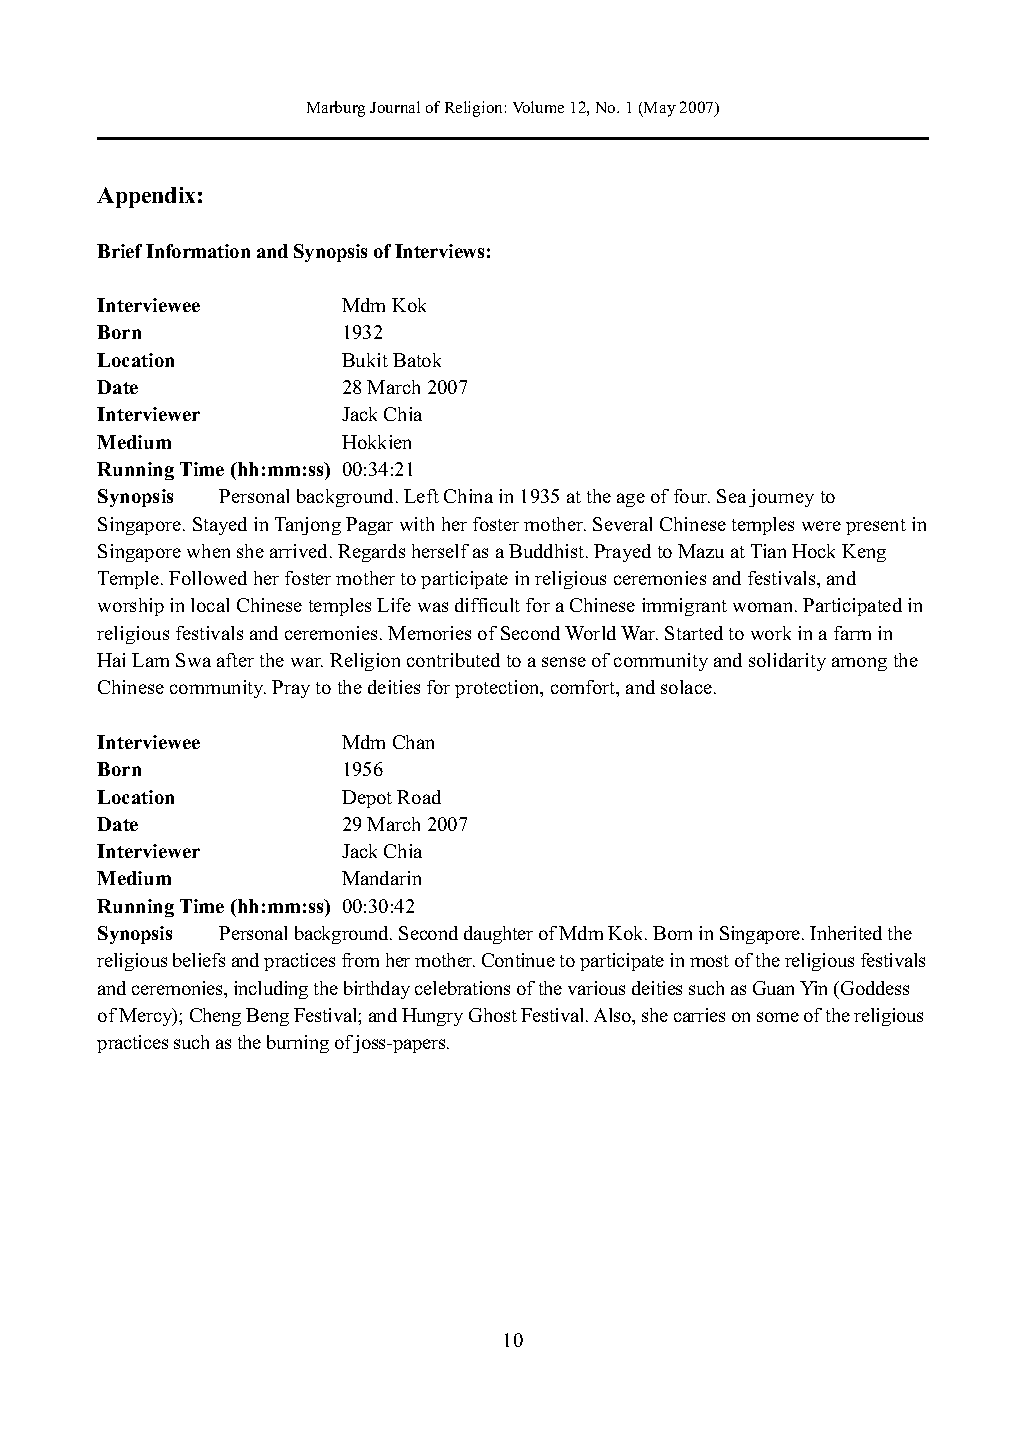 The height and width of the screenshot is (1450, 1025). What do you see at coordinates (215, 1017) in the screenshot?
I see `Cheng` at bounding box center [215, 1017].
